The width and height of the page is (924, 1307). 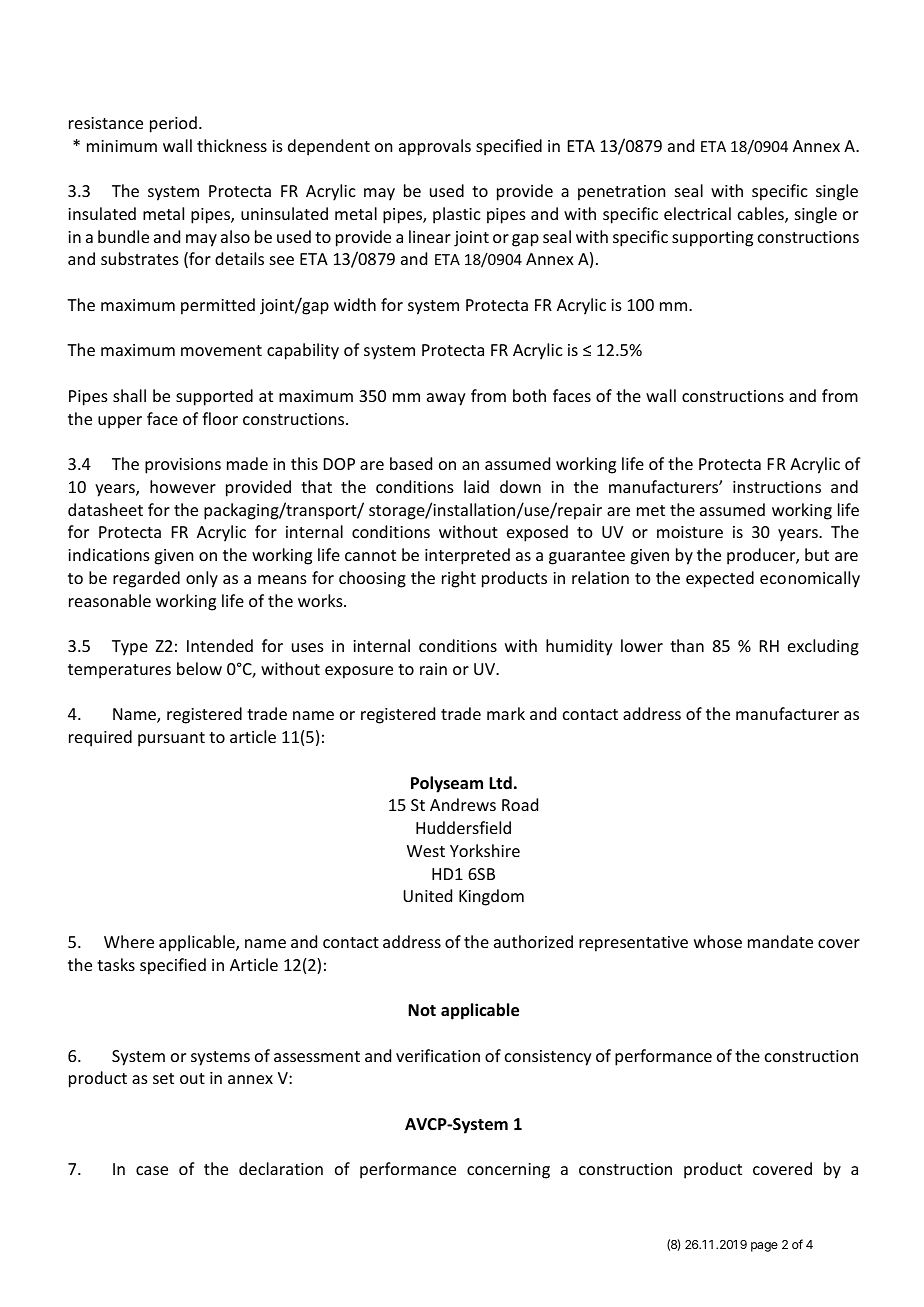 I want to click on Where, so click(x=129, y=941).
